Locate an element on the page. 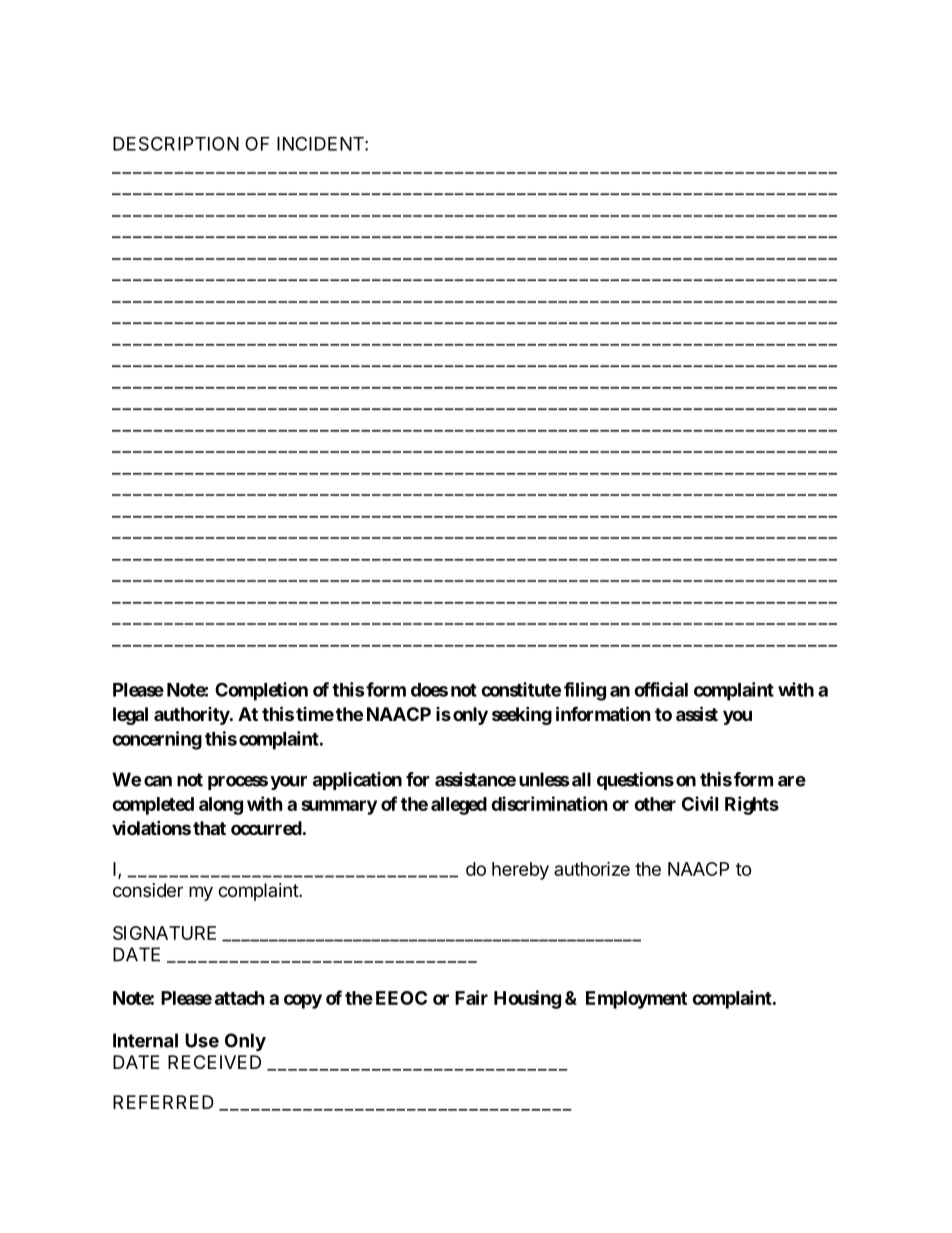 The height and width of the image is (1233, 952). official is located at coordinates (661, 689).
